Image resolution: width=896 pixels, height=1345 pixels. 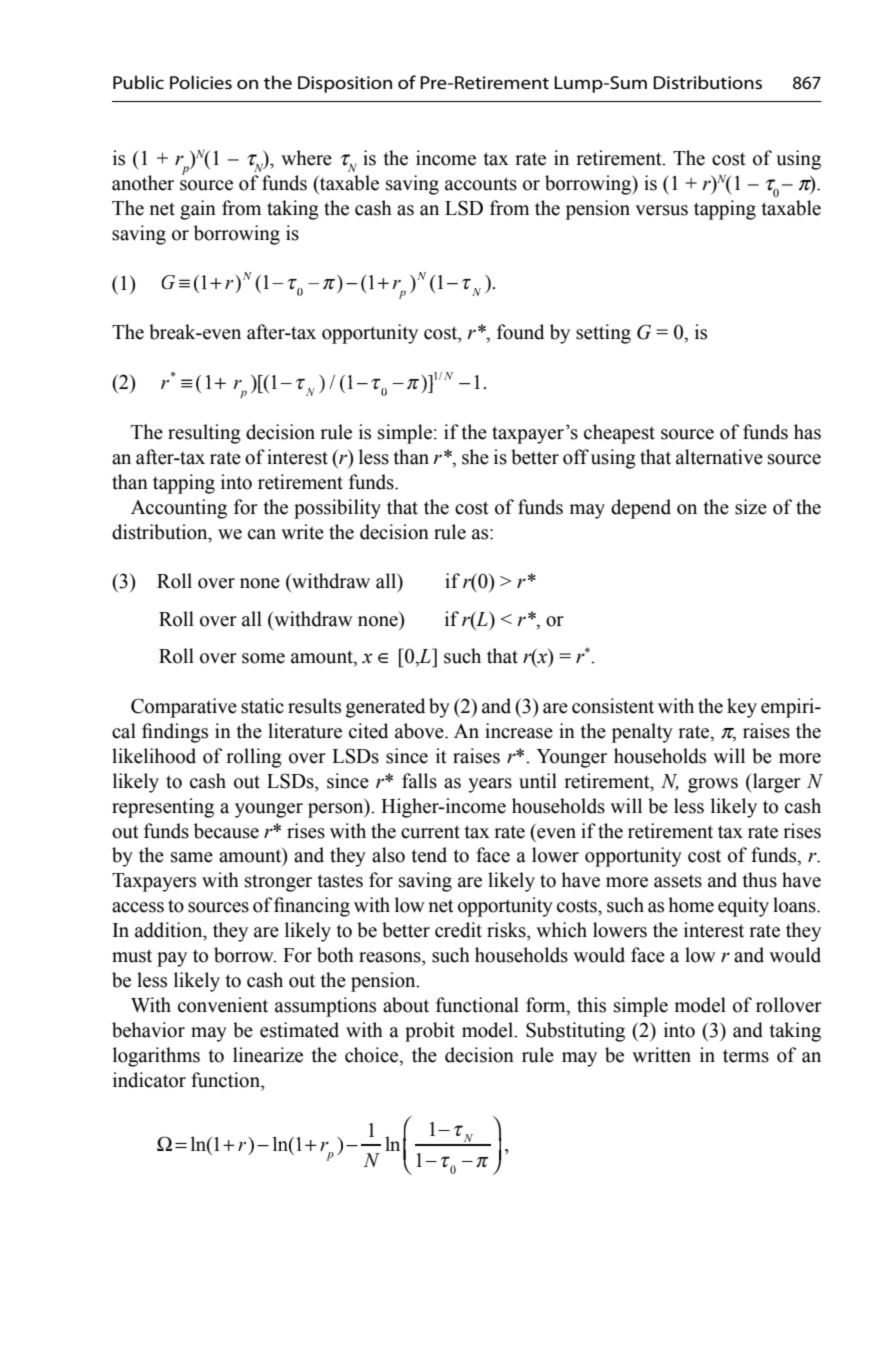 I want to click on logarithms, so click(x=156, y=1057).
